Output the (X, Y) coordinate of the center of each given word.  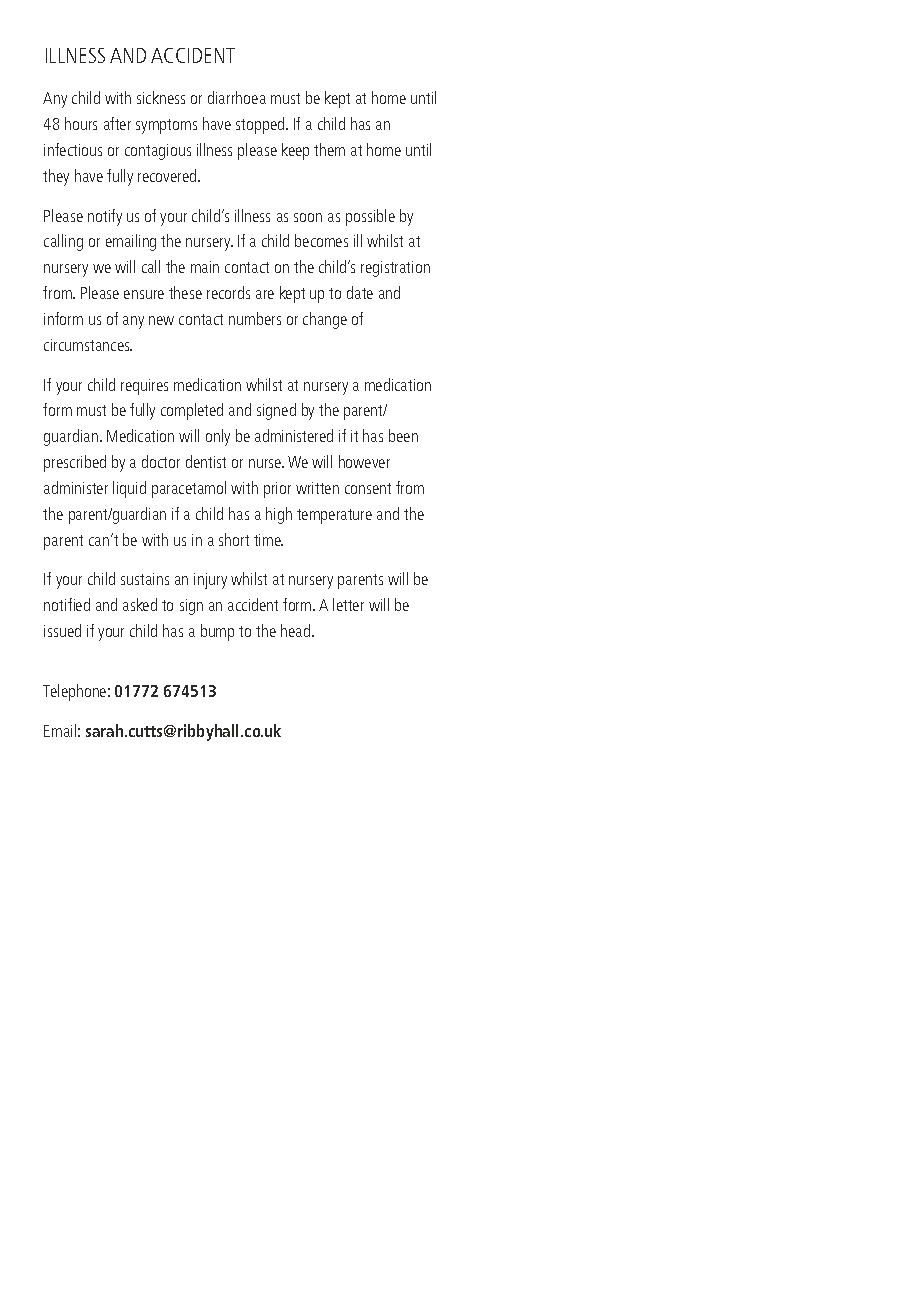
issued (62, 630)
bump (217, 632)
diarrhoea (237, 97)
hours (81, 123)
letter (348, 604)
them (329, 149)
